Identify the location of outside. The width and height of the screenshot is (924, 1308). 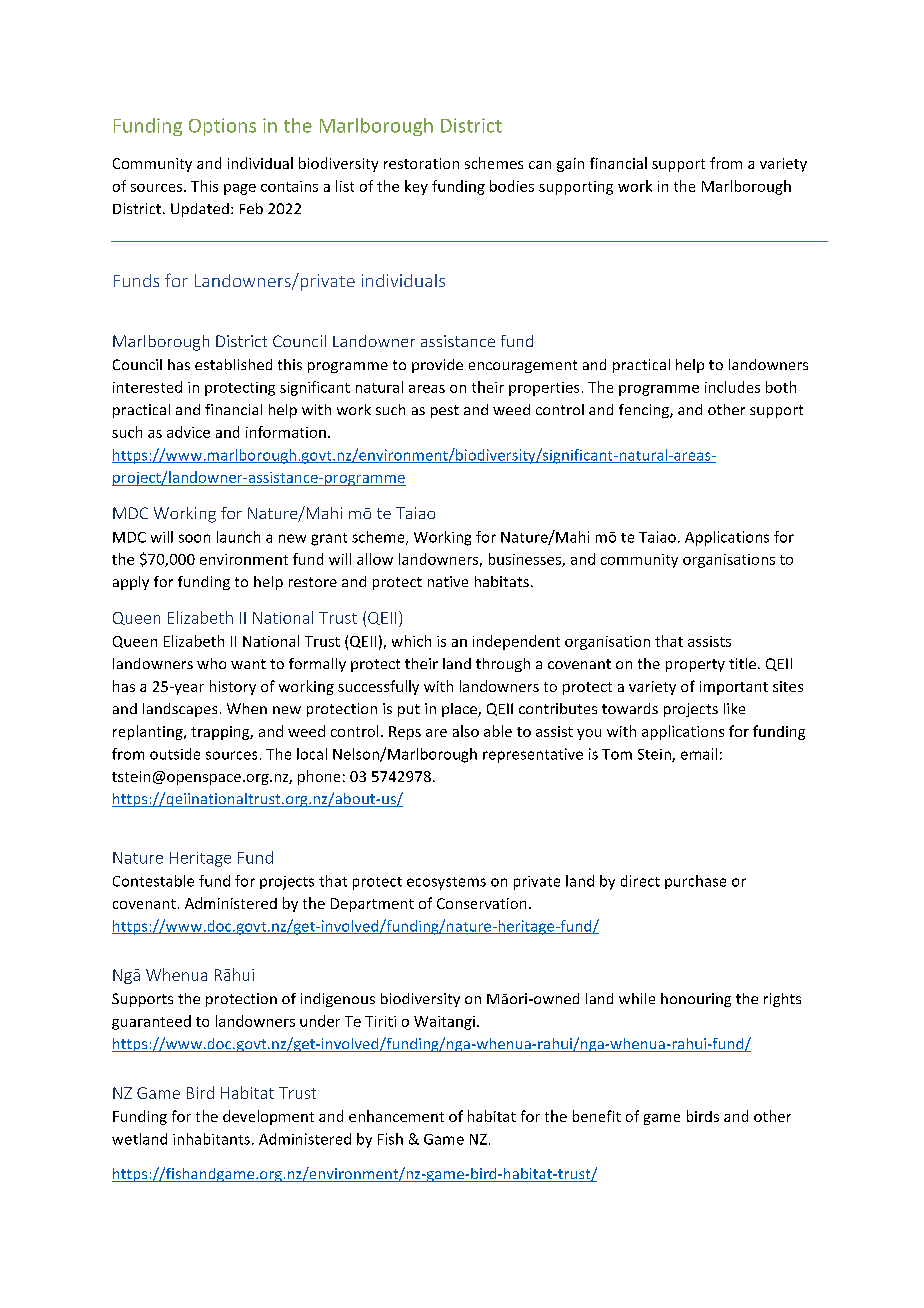
(175, 754).
